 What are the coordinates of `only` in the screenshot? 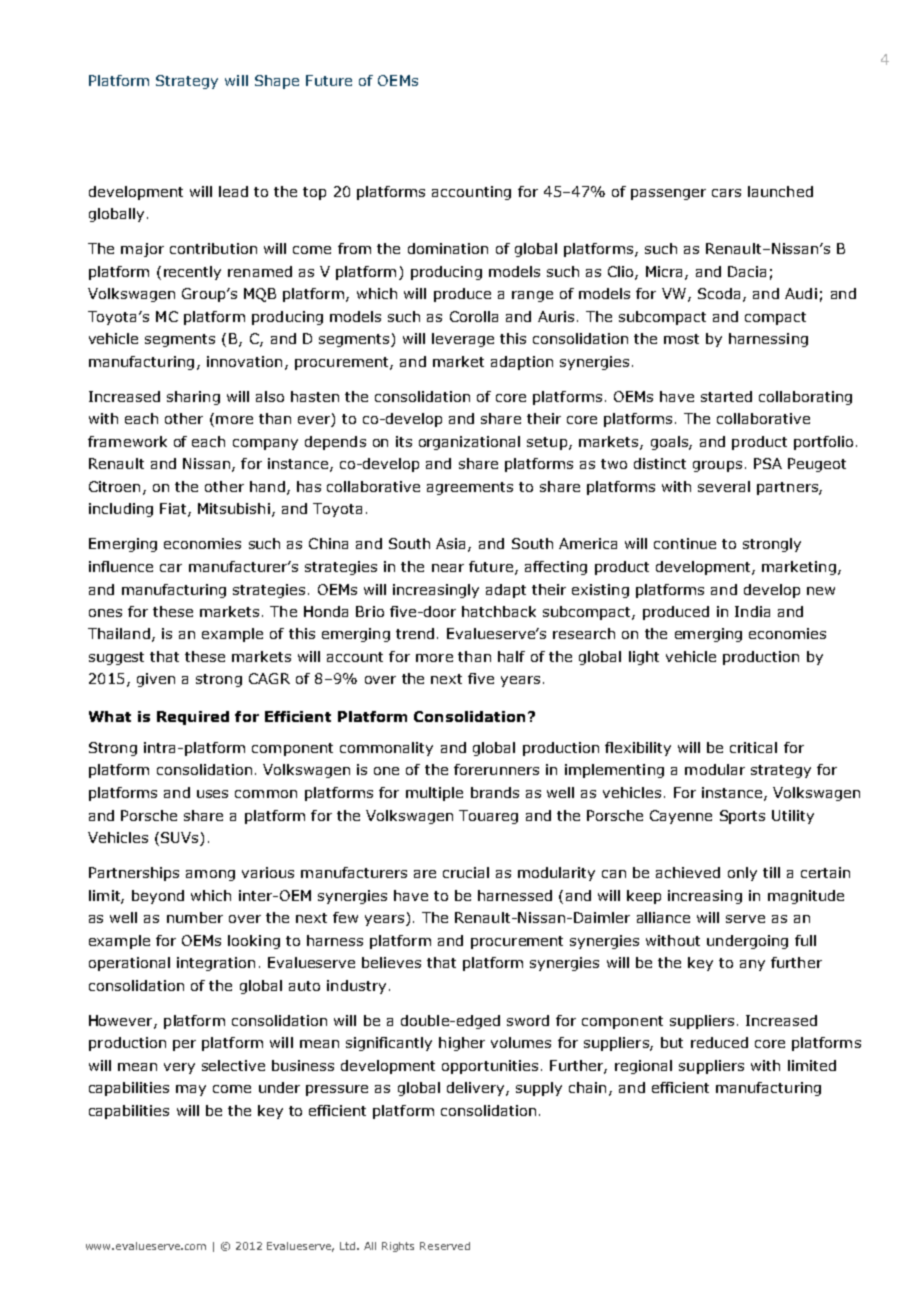 It's located at (742, 874).
